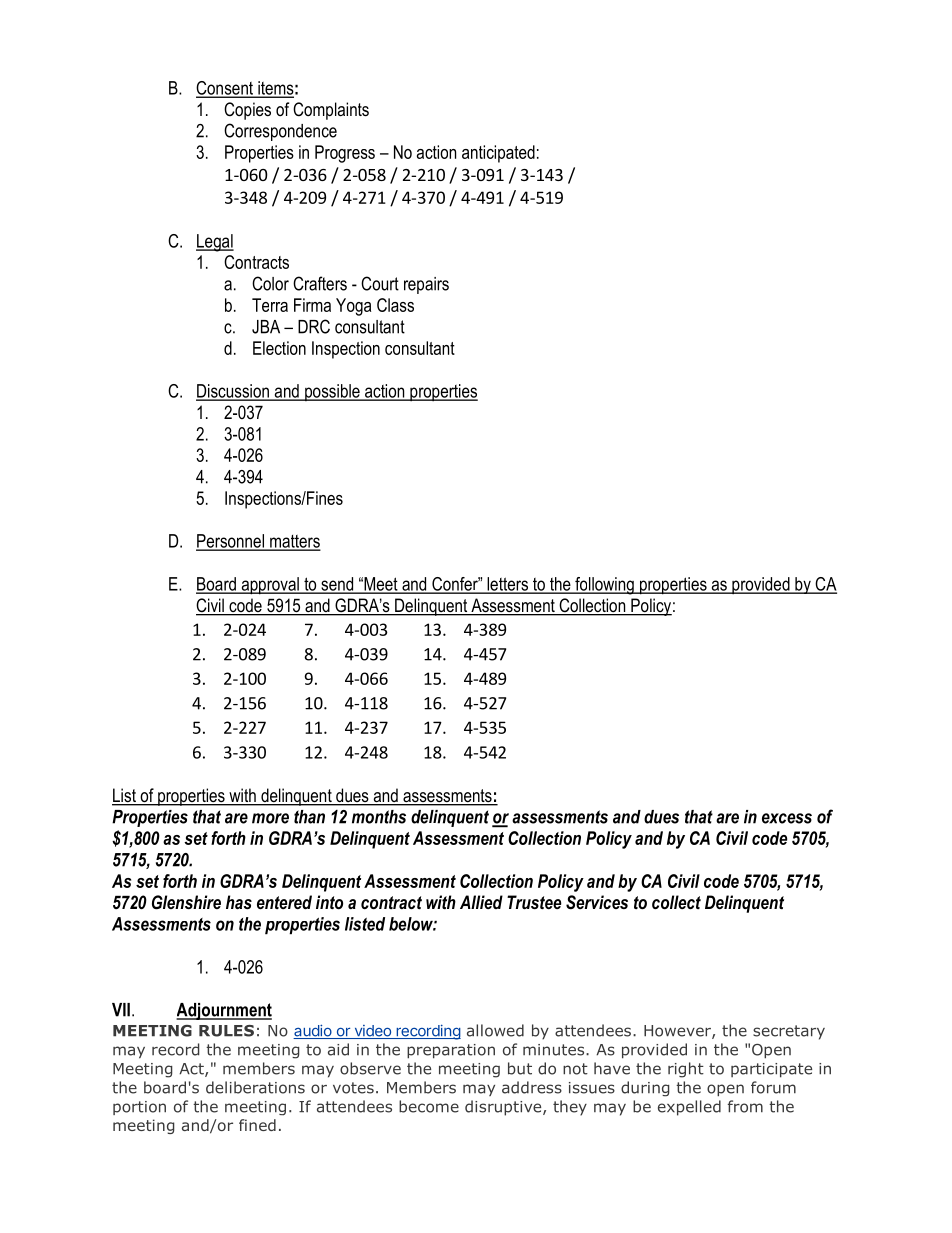 This document has height=1233, width=952. Describe the element at coordinates (507, 585) in the document. I see `letters` at that location.
